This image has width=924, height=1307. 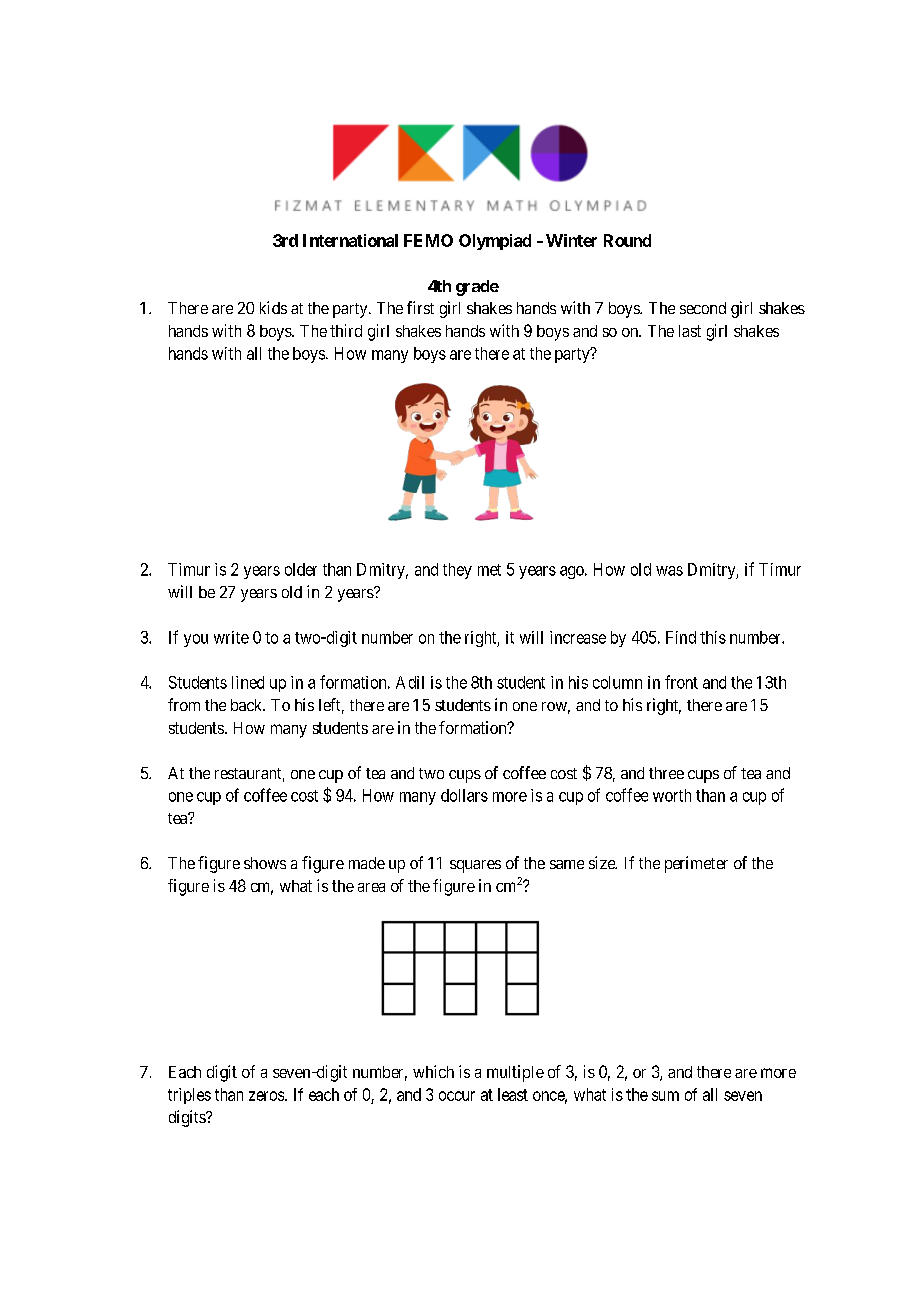 I want to click on Adil, so click(x=410, y=682).
